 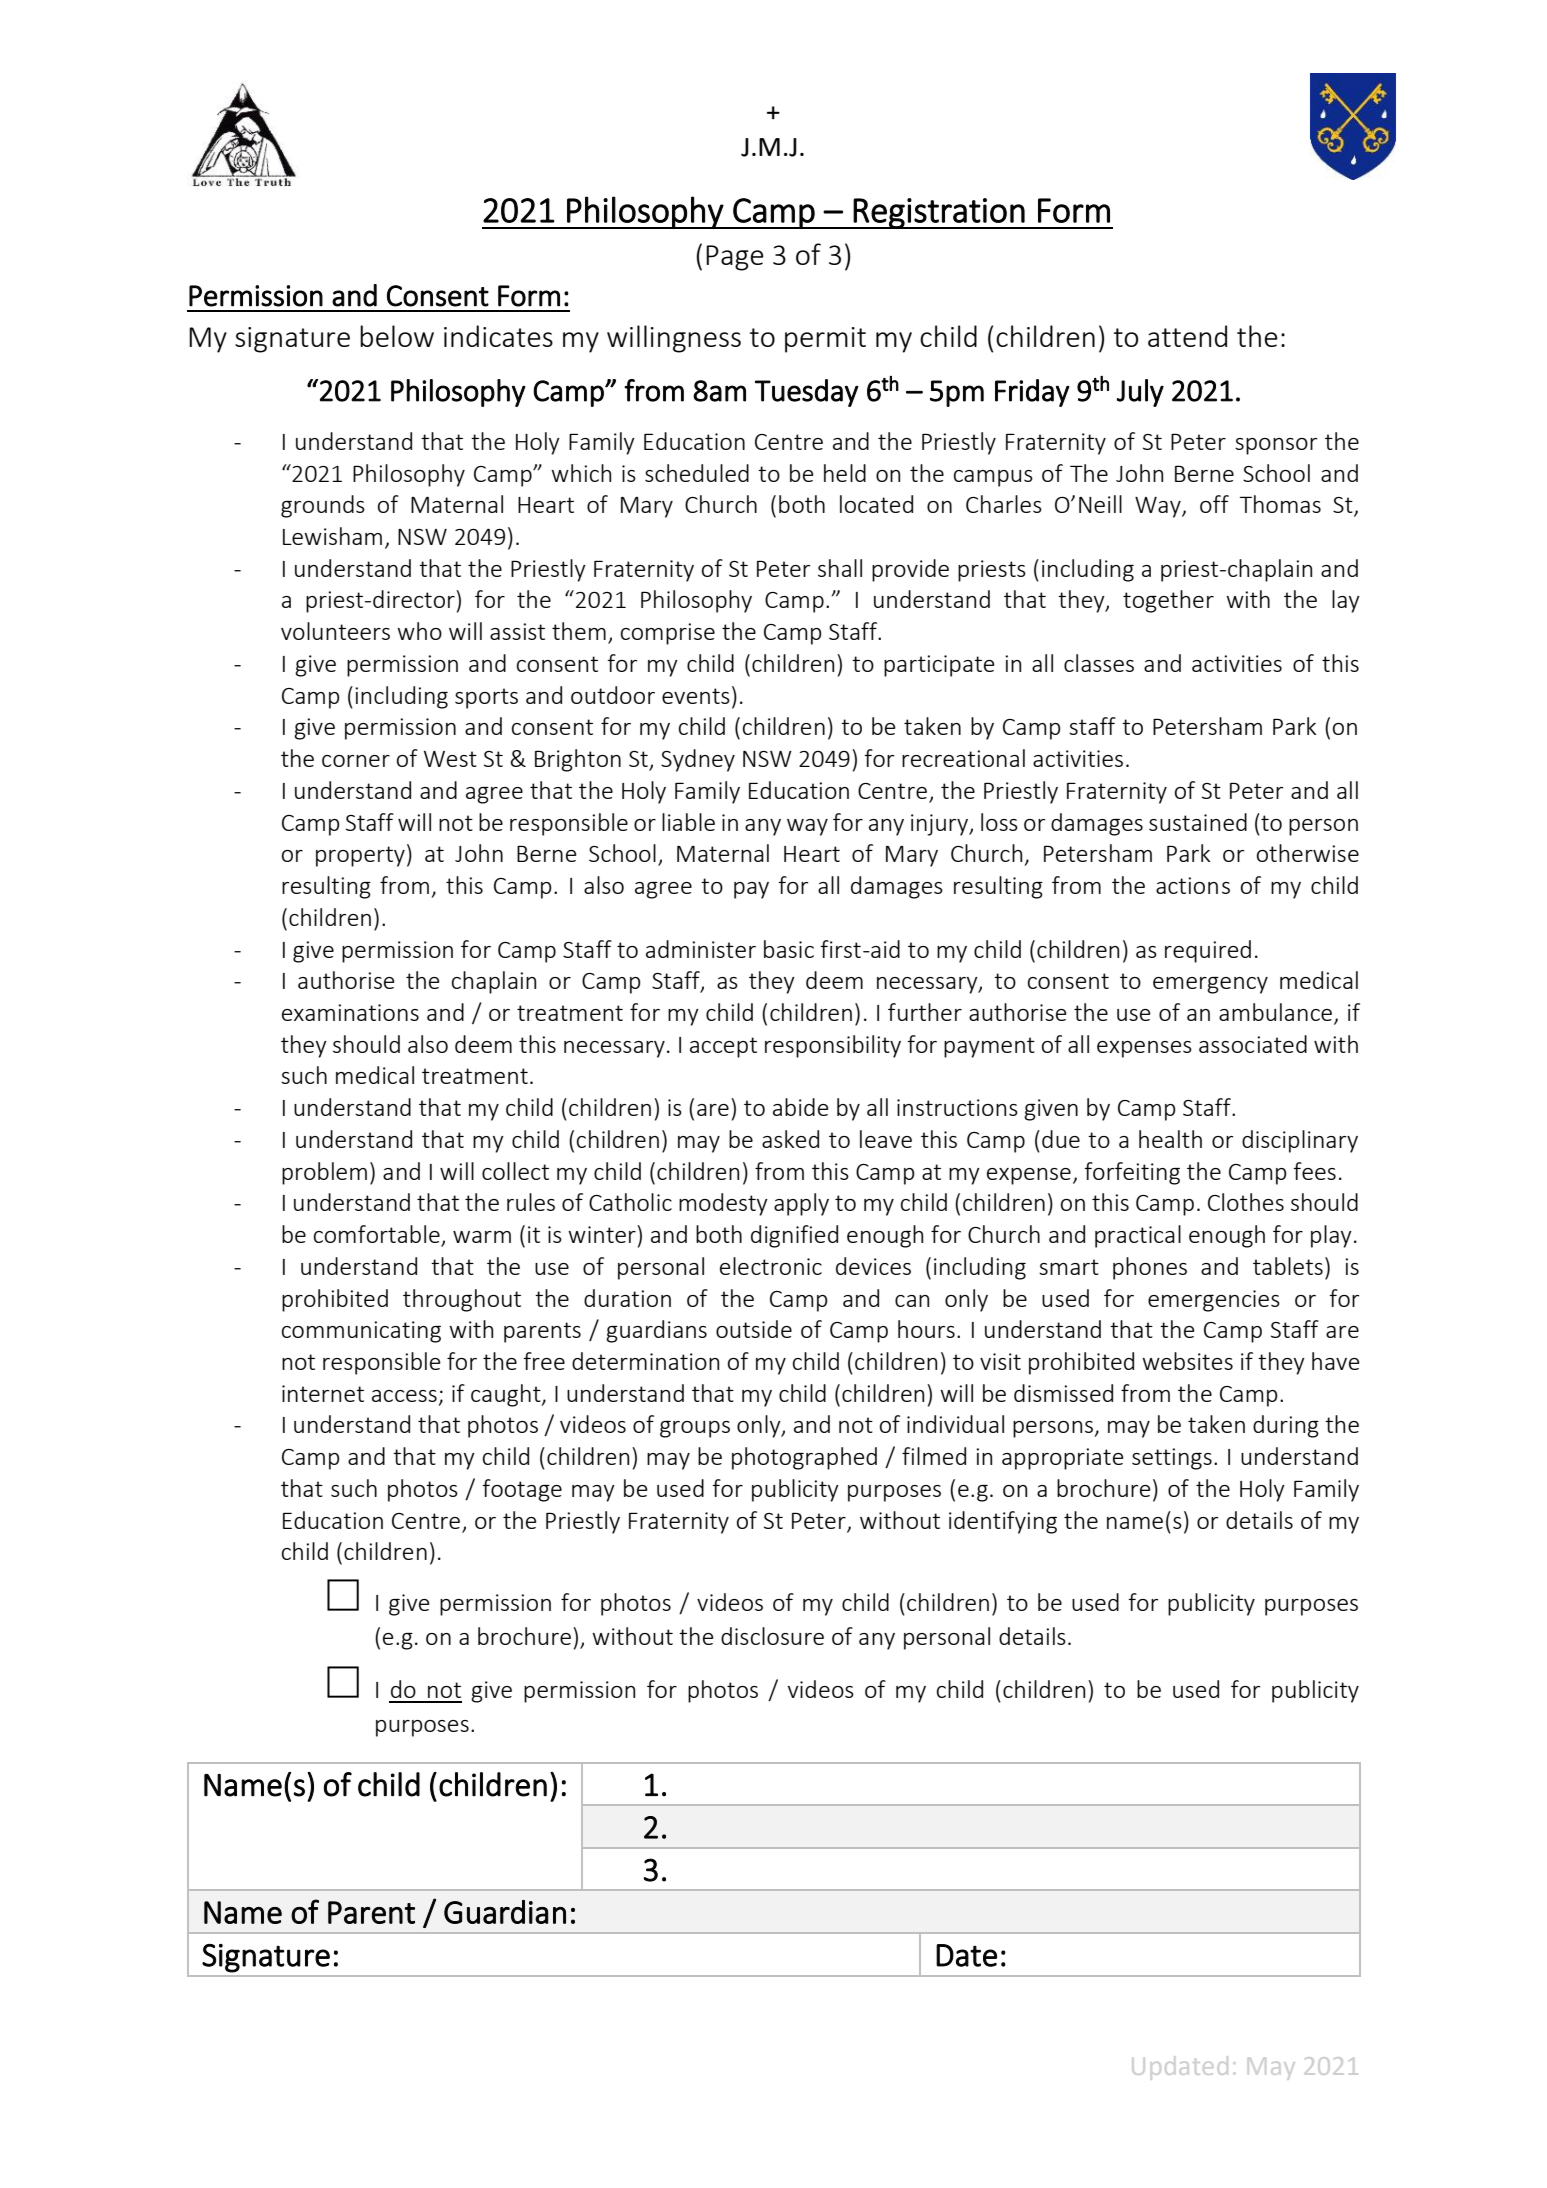 What do you see at coordinates (1214, 1301) in the page?
I see `emergencies` at bounding box center [1214, 1301].
